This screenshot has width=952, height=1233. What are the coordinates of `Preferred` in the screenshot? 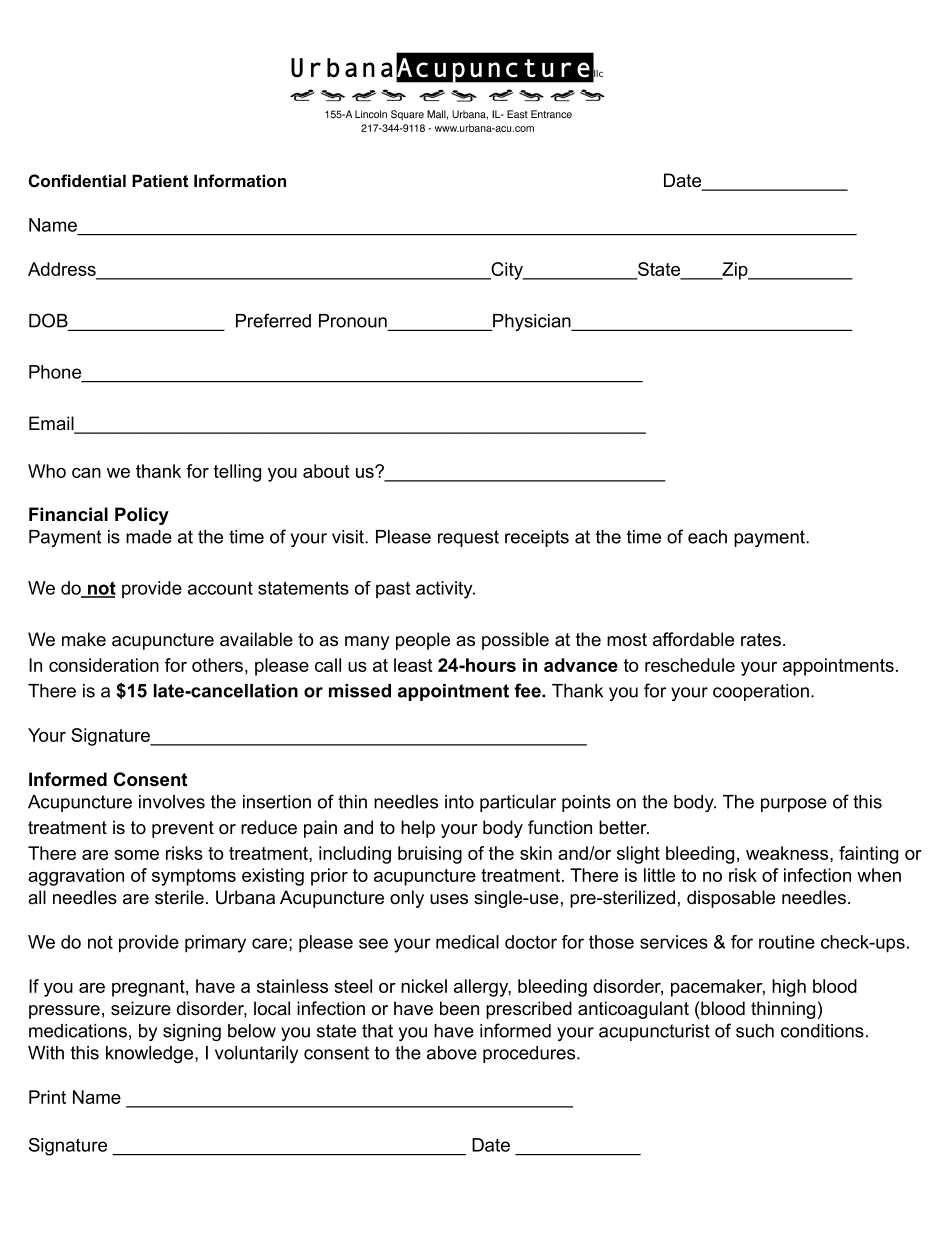 It's located at (273, 320).
